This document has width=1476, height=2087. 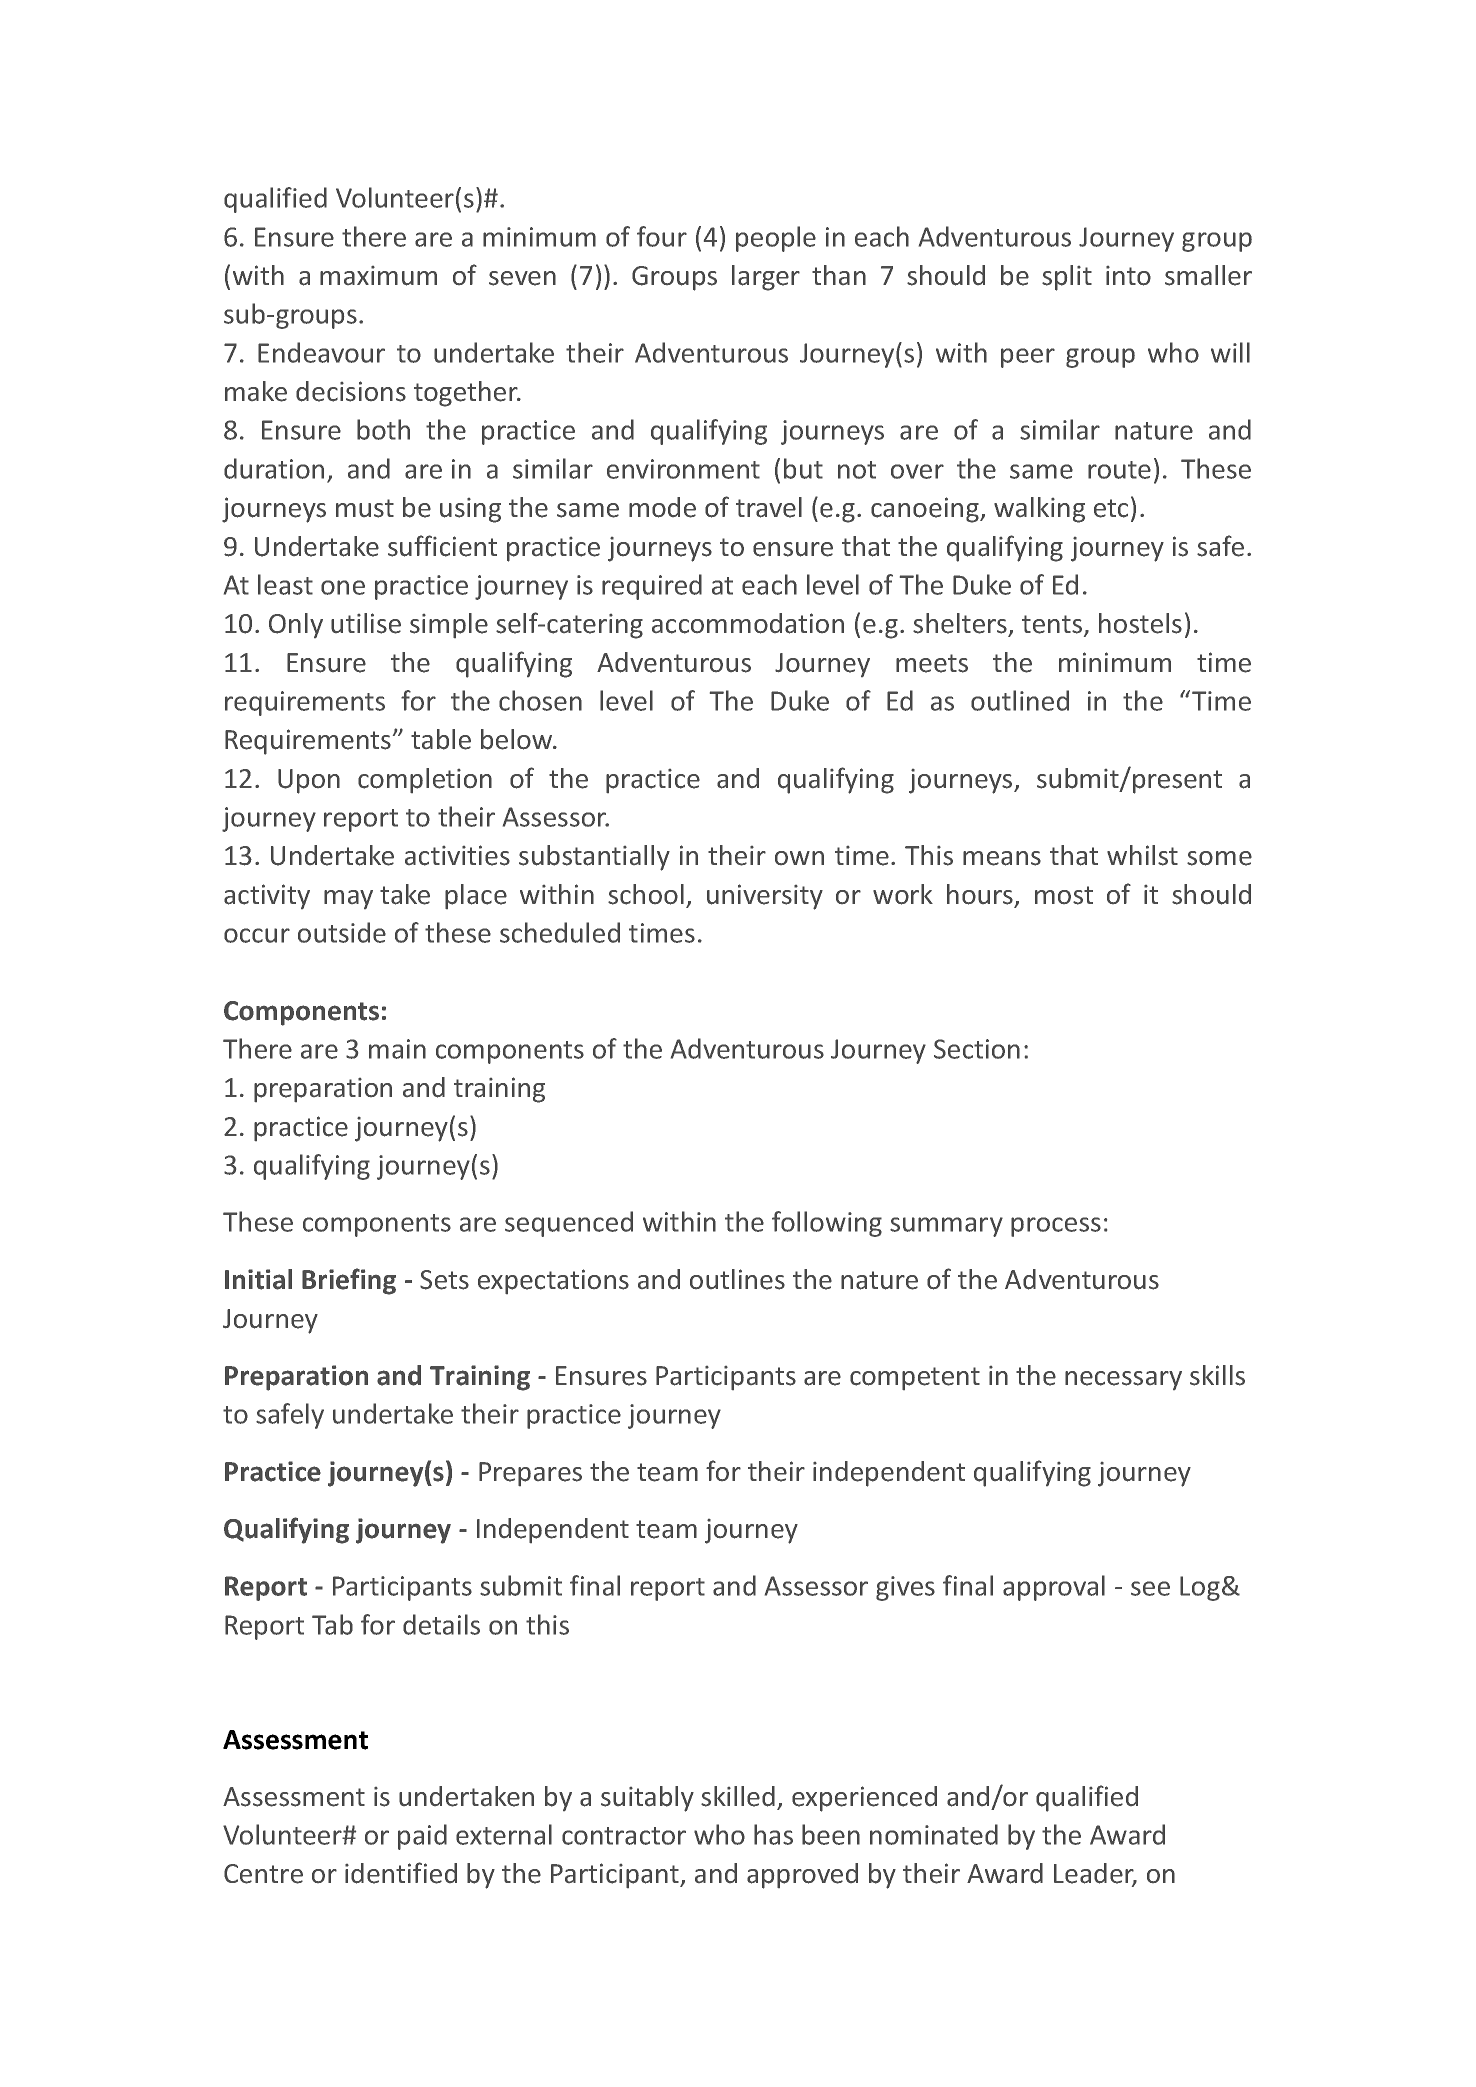 I want to click on has, so click(x=773, y=1834).
